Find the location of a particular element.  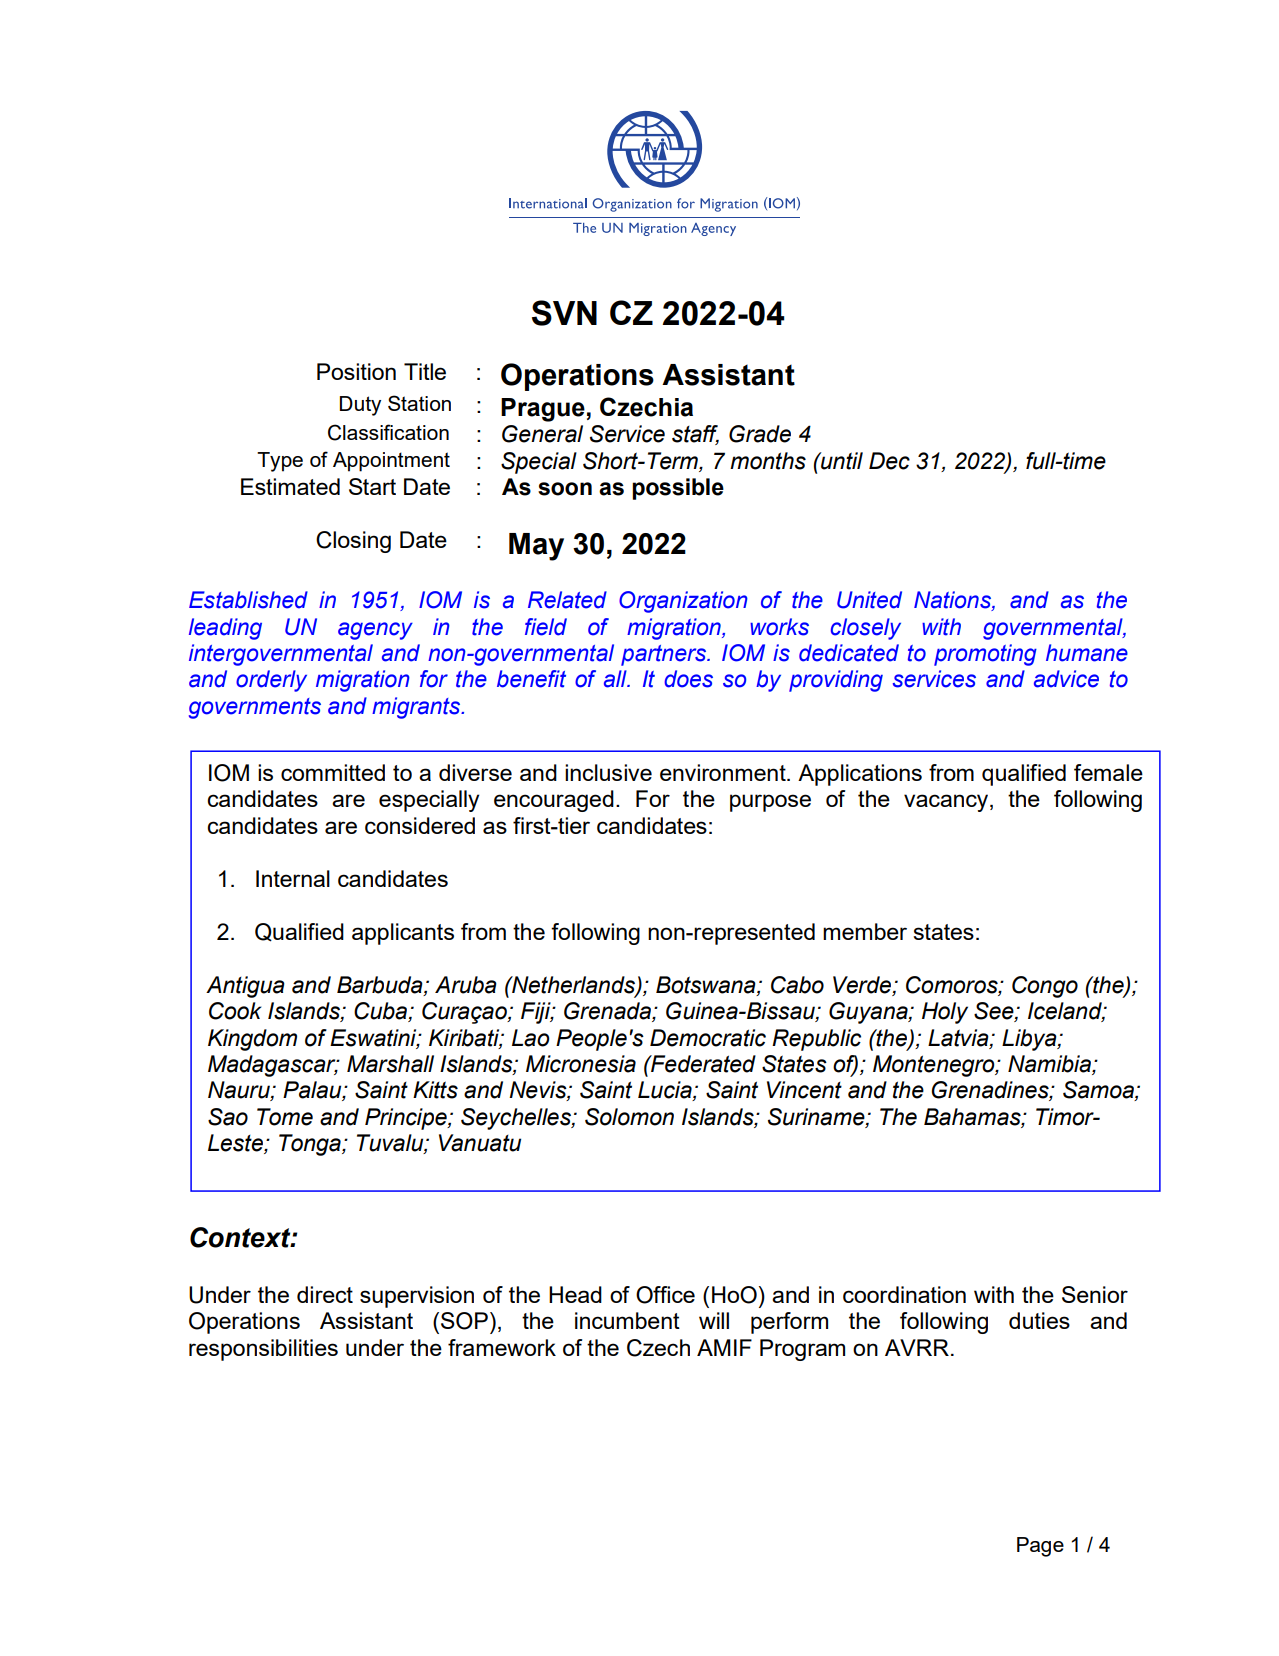

Congo is located at coordinates (1045, 987).
